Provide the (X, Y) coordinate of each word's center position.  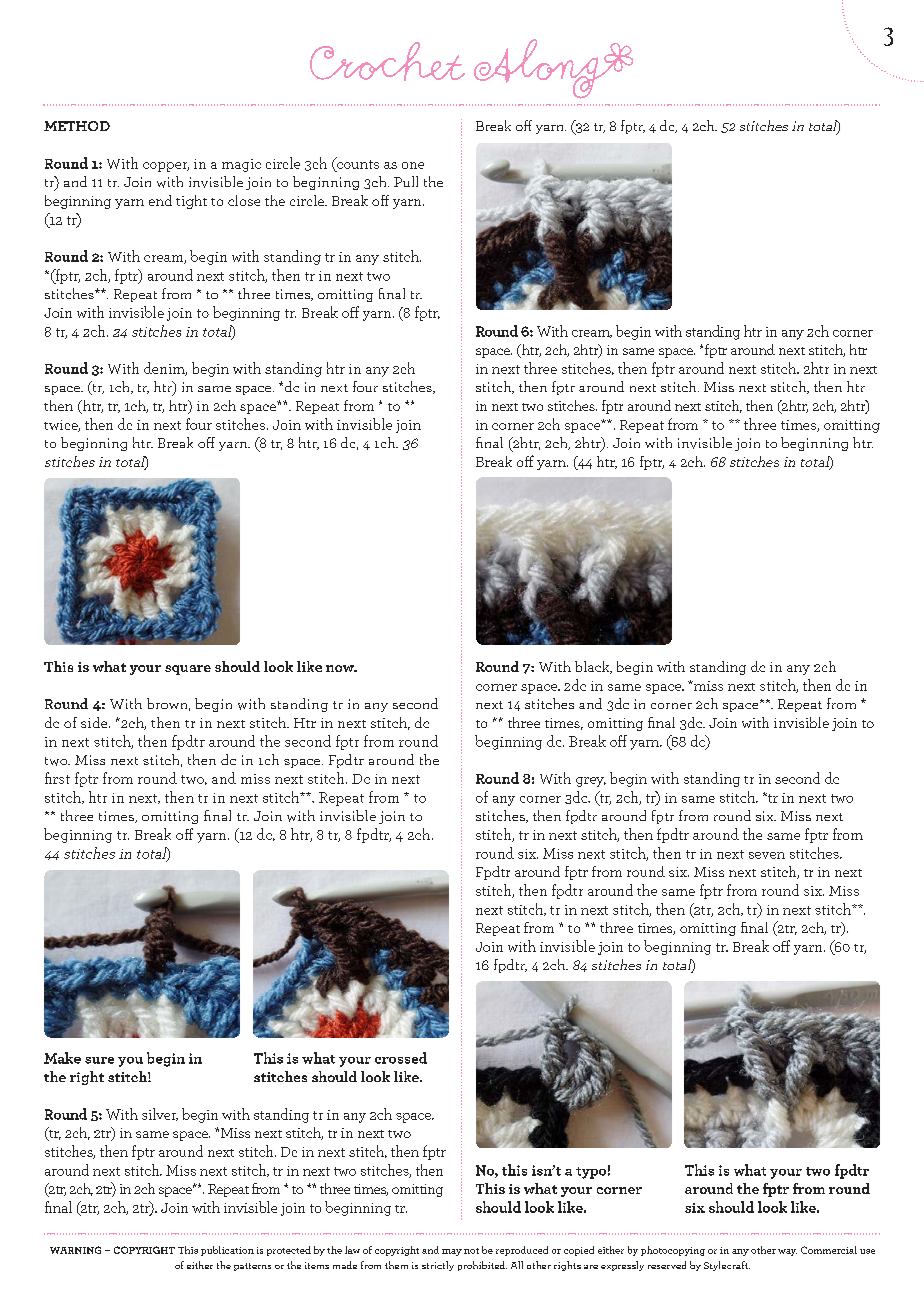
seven (767, 855)
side (95, 722)
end (160, 200)
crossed (401, 1058)
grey (591, 782)
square (188, 670)
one (413, 165)
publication (227, 1251)
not (471, 1251)
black (593, 667)
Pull (406, 181)
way (787, 1252)
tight (191, 202)
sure (99, 1060)
